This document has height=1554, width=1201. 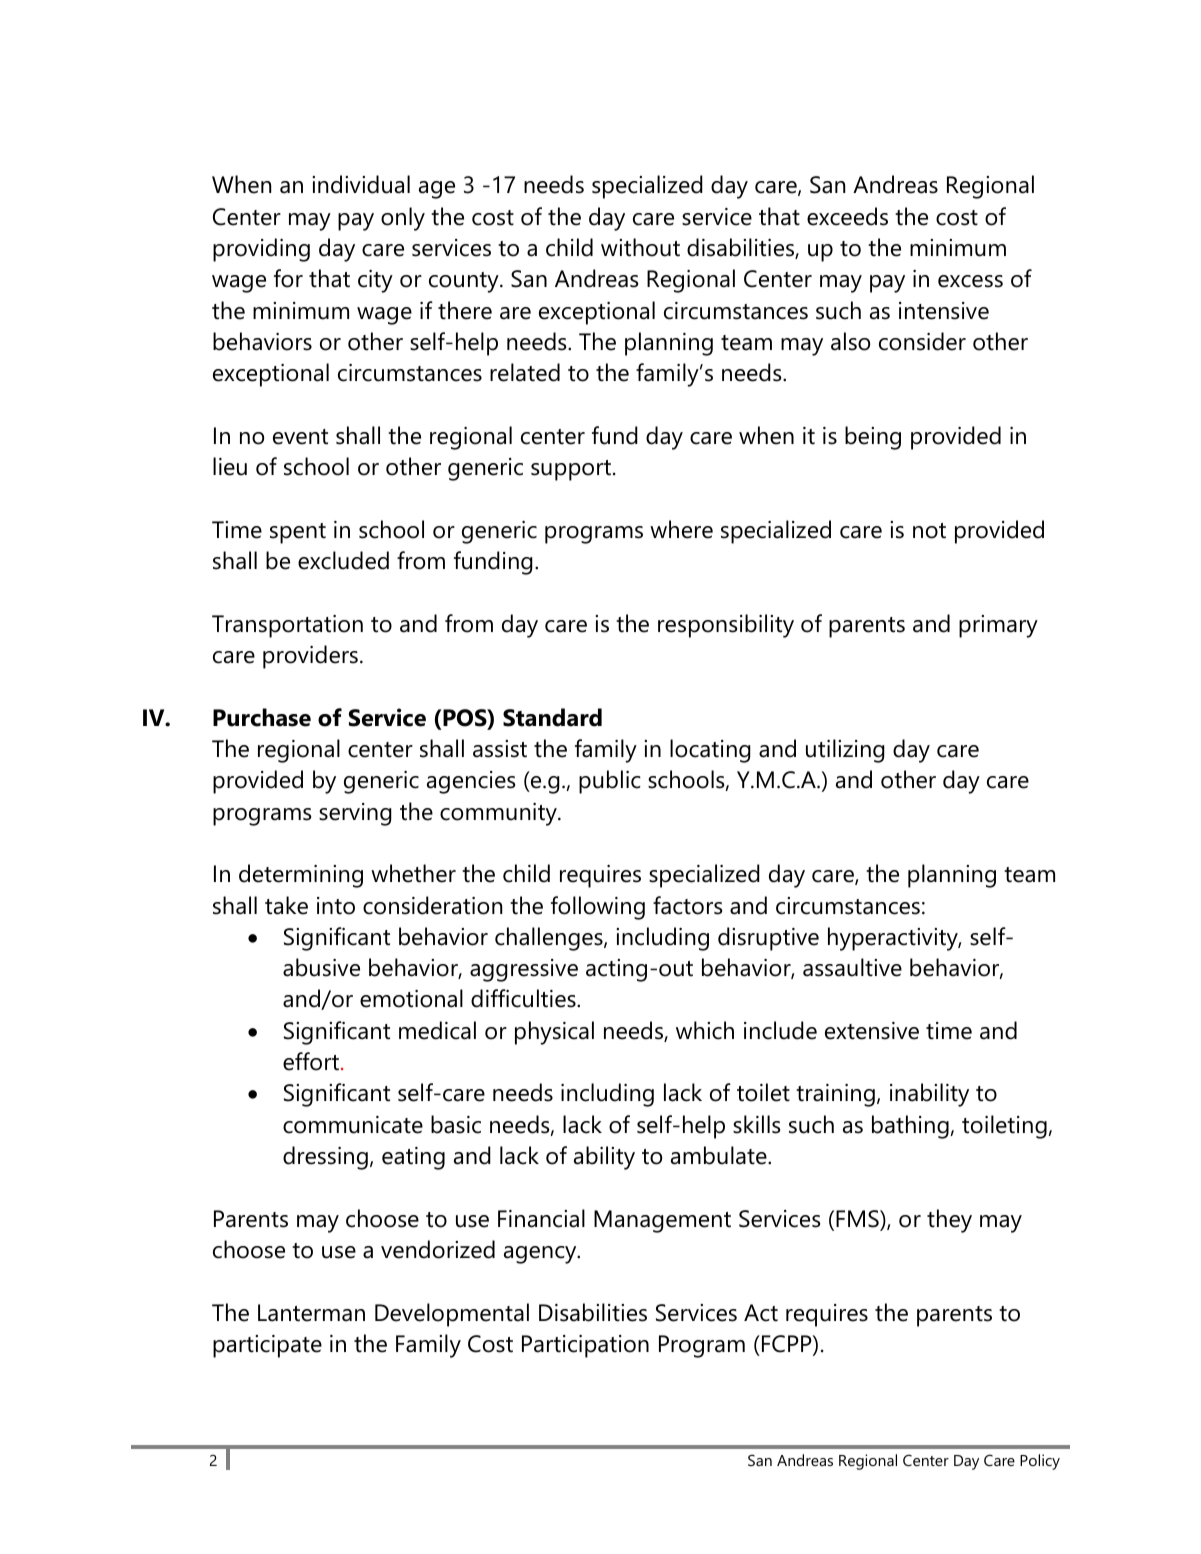 I want to click on utilizing, so click(x=845, y=751).
